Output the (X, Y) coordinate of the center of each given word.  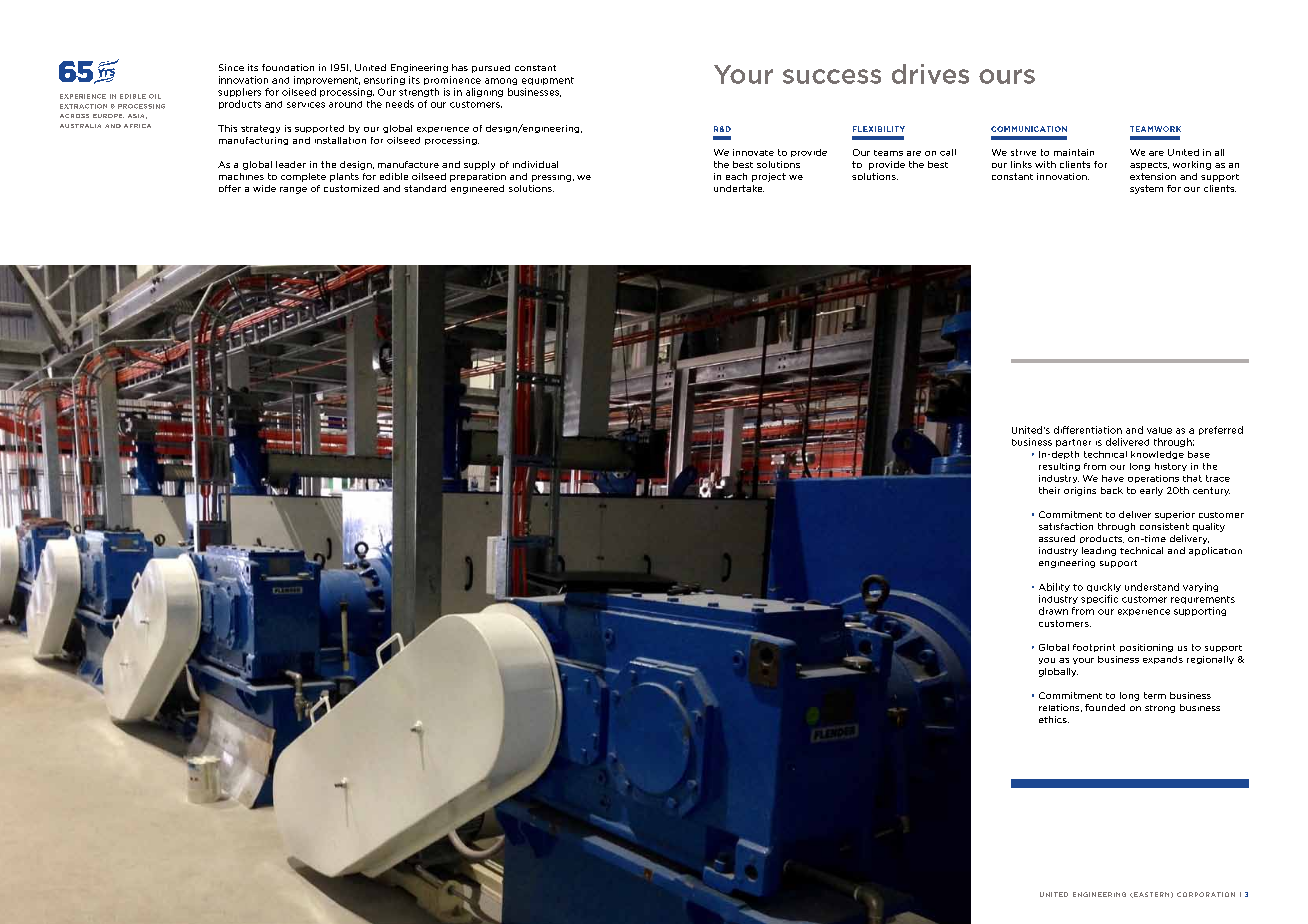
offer (230, 188)
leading (1099, 551)
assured (1057, 538)
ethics (1054, 719)
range (293, 190)
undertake (739, 188)
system (1146, 189)
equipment (548, 81)
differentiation (1088, 430)
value (1159, 430)
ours (1007, 76)
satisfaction (1066, 526)
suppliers (239, 92)
